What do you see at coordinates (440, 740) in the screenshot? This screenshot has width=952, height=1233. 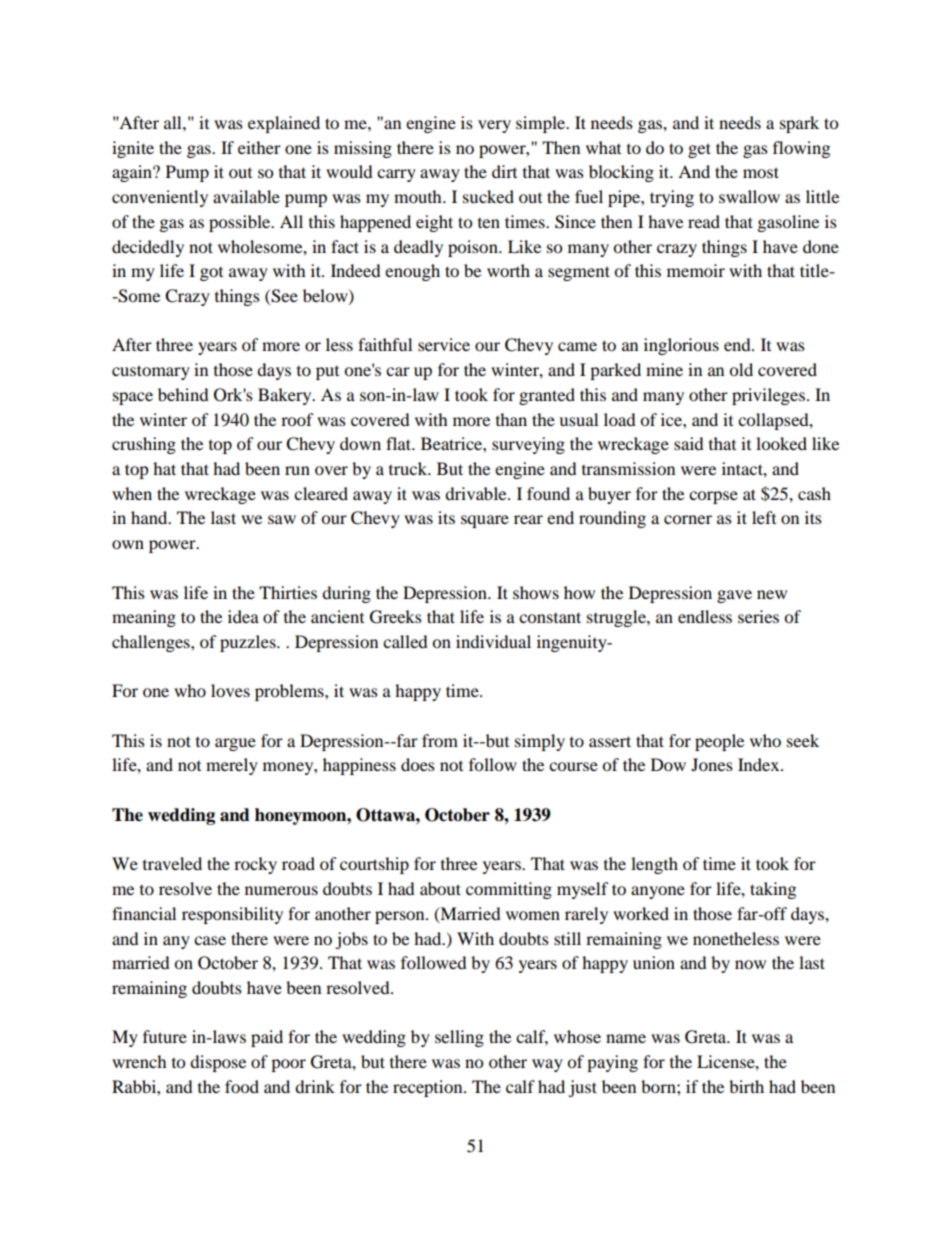 I see `from` at bounding box center [440, 740].
